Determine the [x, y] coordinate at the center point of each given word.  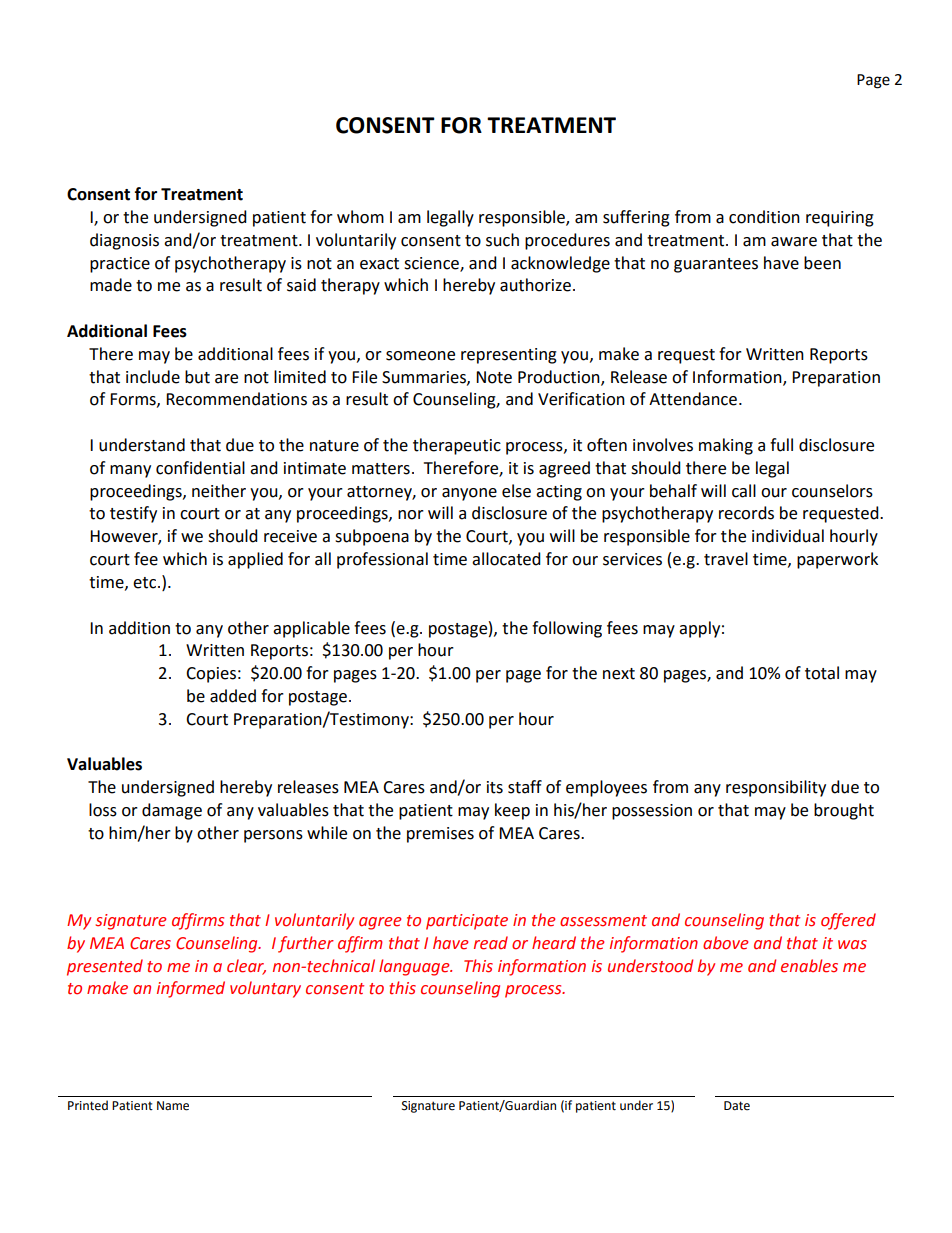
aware [794, 242]
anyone [469, 494]
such [502, 240]
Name [173, 1106]
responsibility [776, 788]
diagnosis [124, 241]
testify [133, 514]
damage [172, 811]
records [746, 513]
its [495, 787]
